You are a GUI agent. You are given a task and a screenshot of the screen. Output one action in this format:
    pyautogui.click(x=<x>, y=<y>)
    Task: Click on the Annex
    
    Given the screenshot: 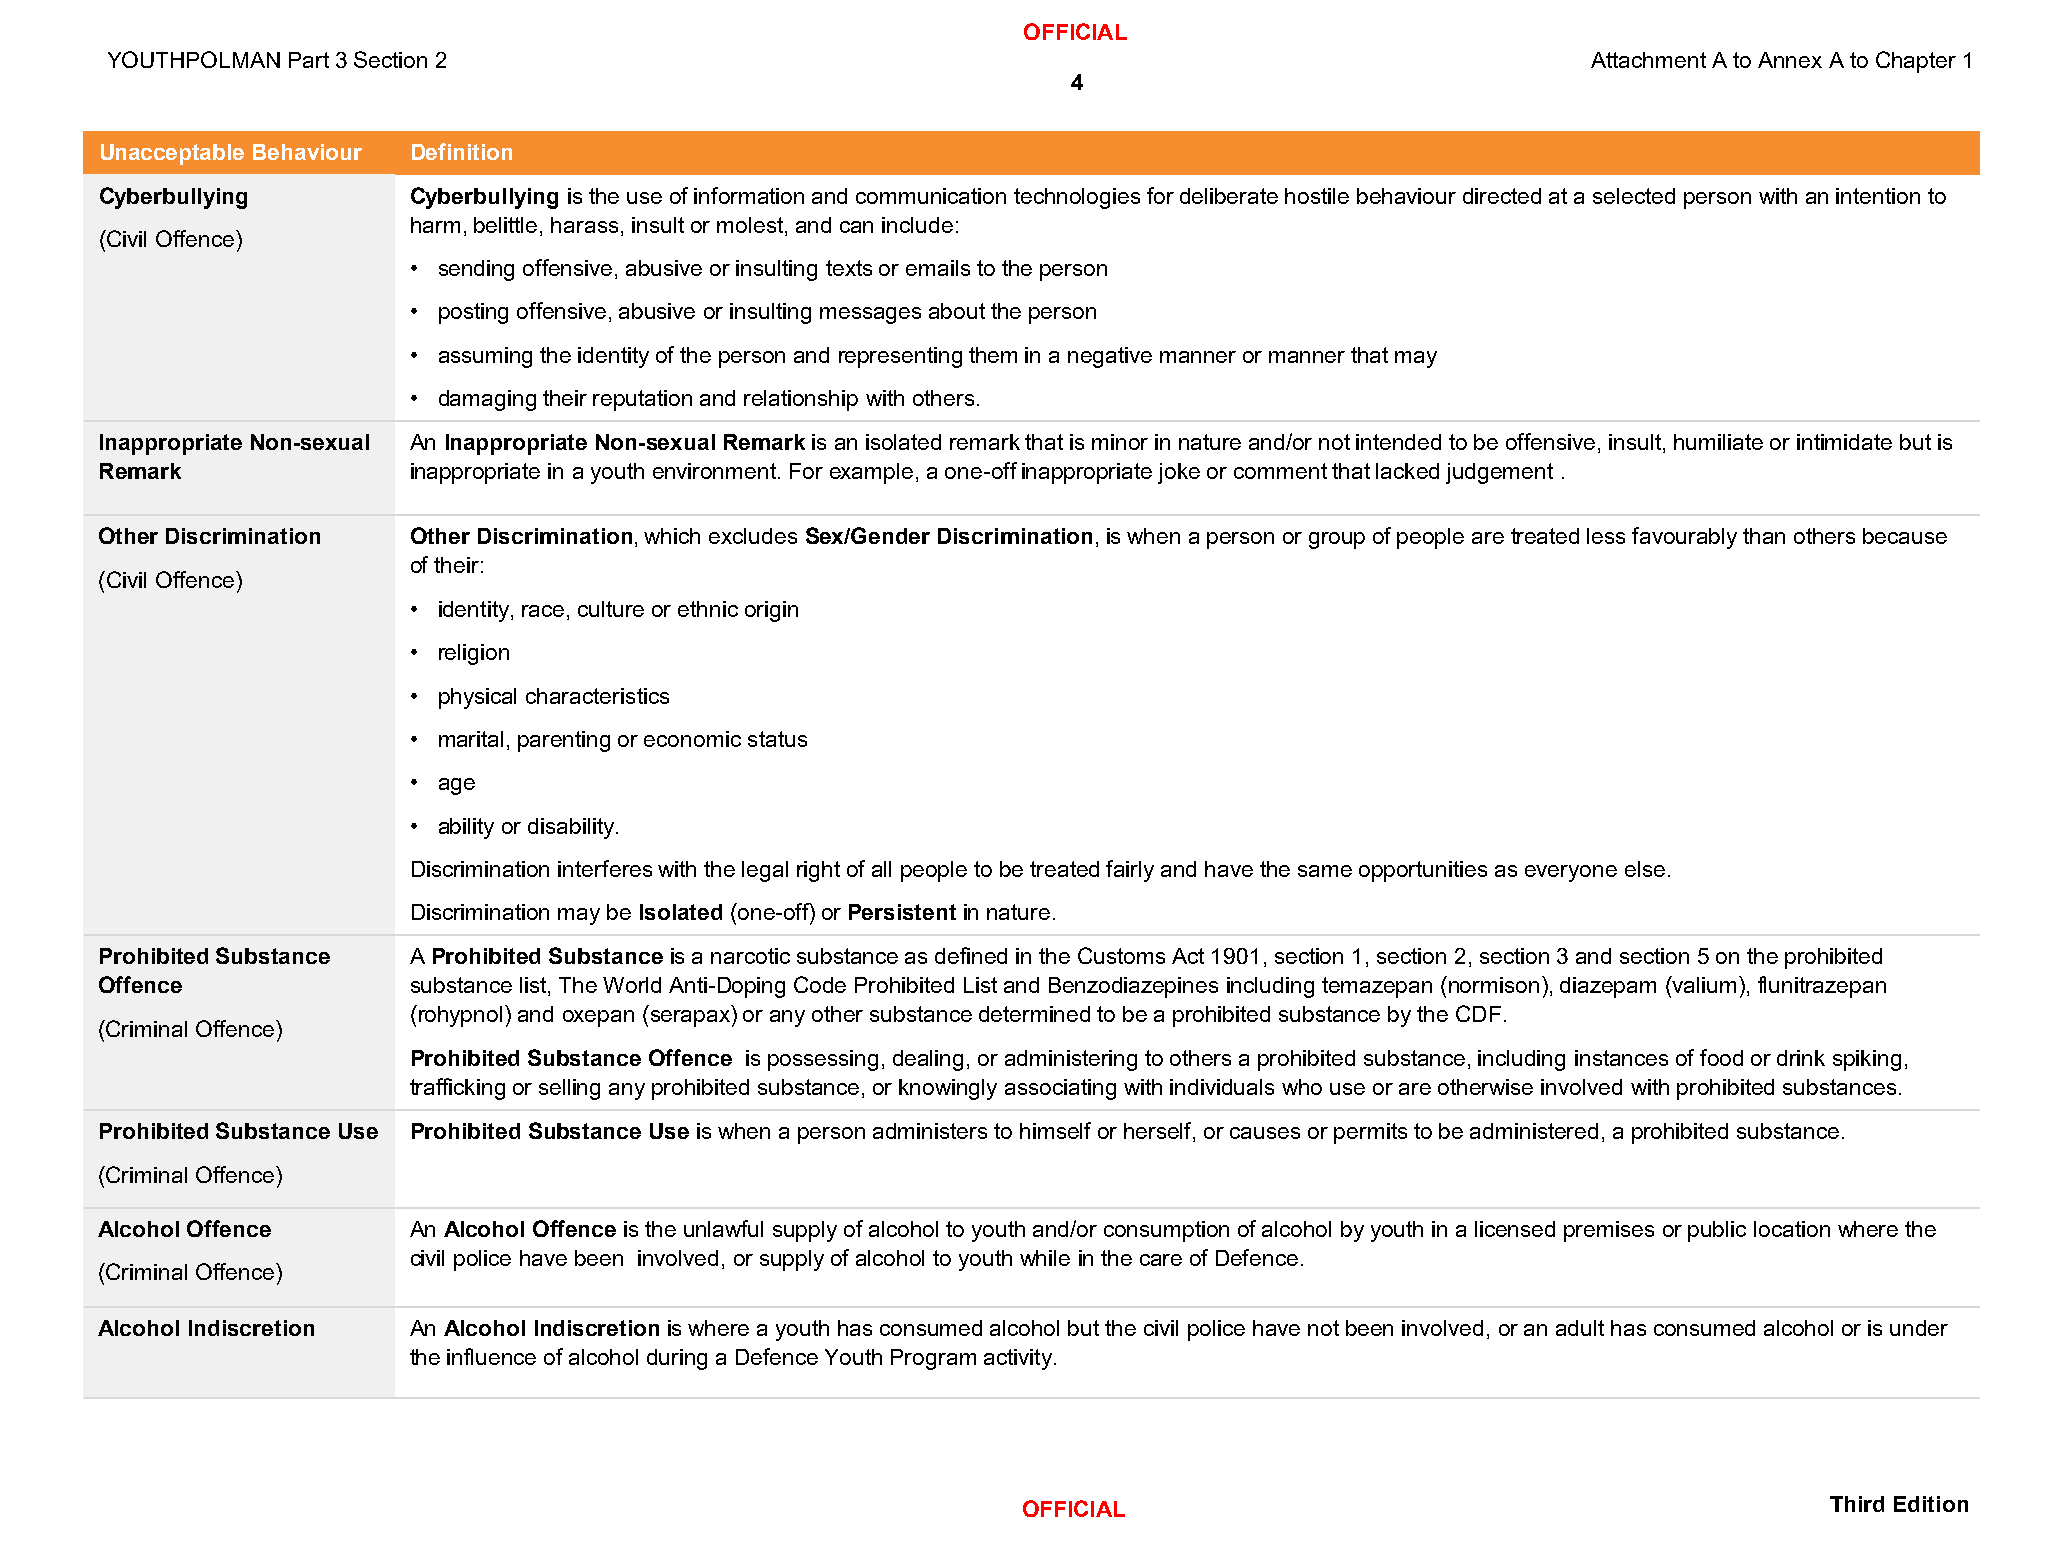 What is the action you would take?
    pyautogui.click(x=1790, y=60)
